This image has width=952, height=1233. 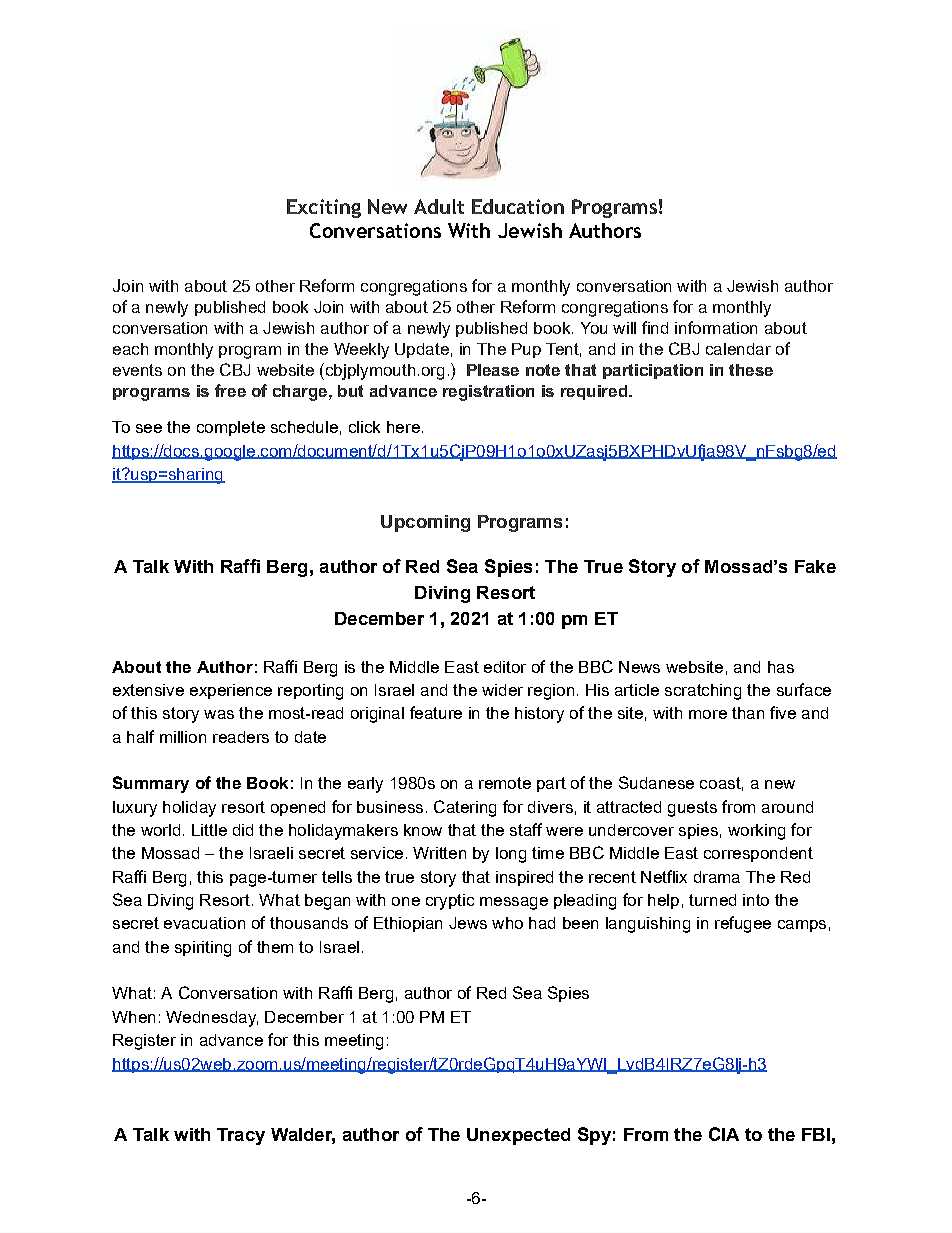 What do you see at coordinates (505, 667) in the image?
I see `editor` at bounding box center [505, 667].
